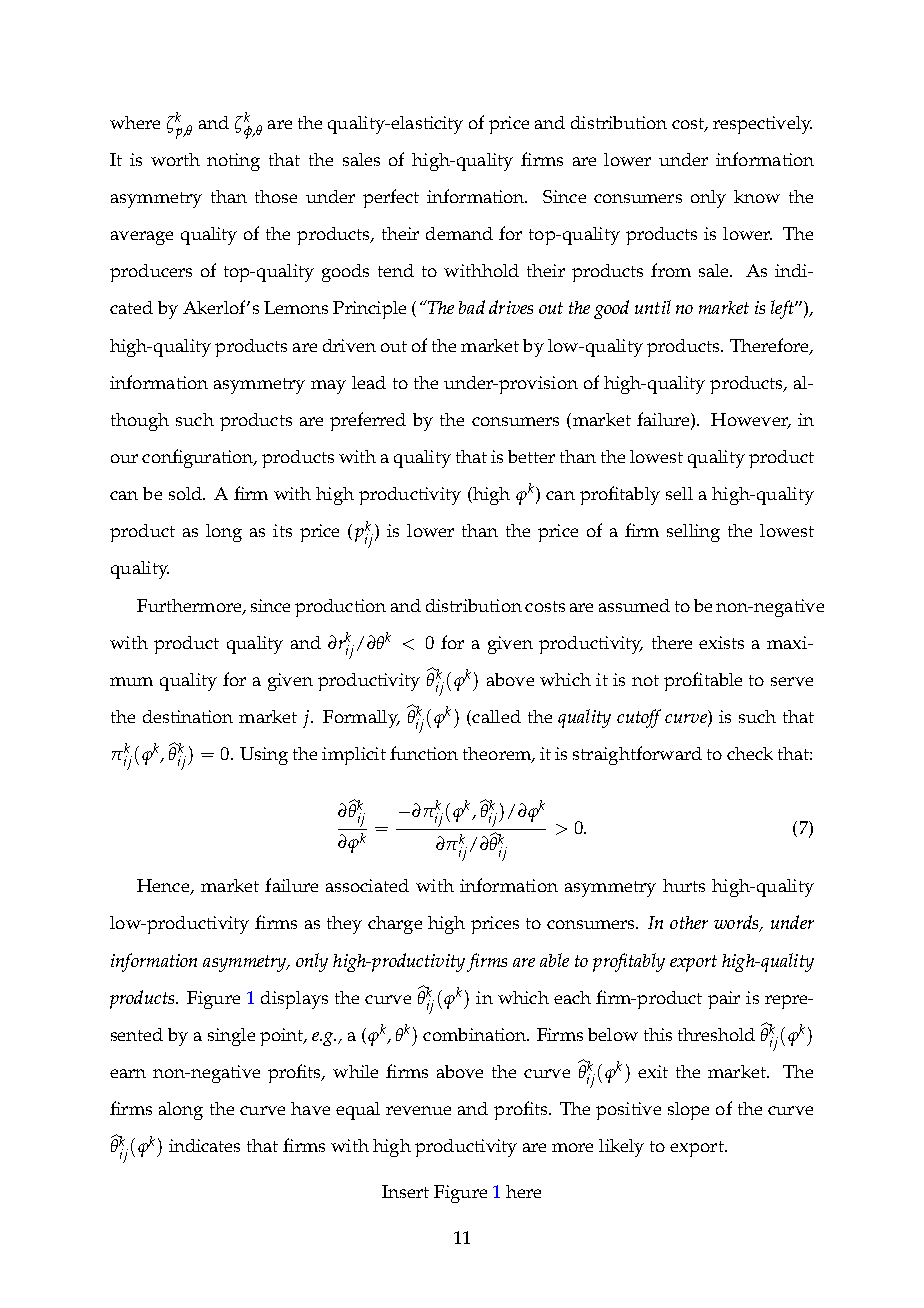 Image resolution: width=924 pixels, height=1308 pixels. I want to click on hurts, so click(684, 885).
